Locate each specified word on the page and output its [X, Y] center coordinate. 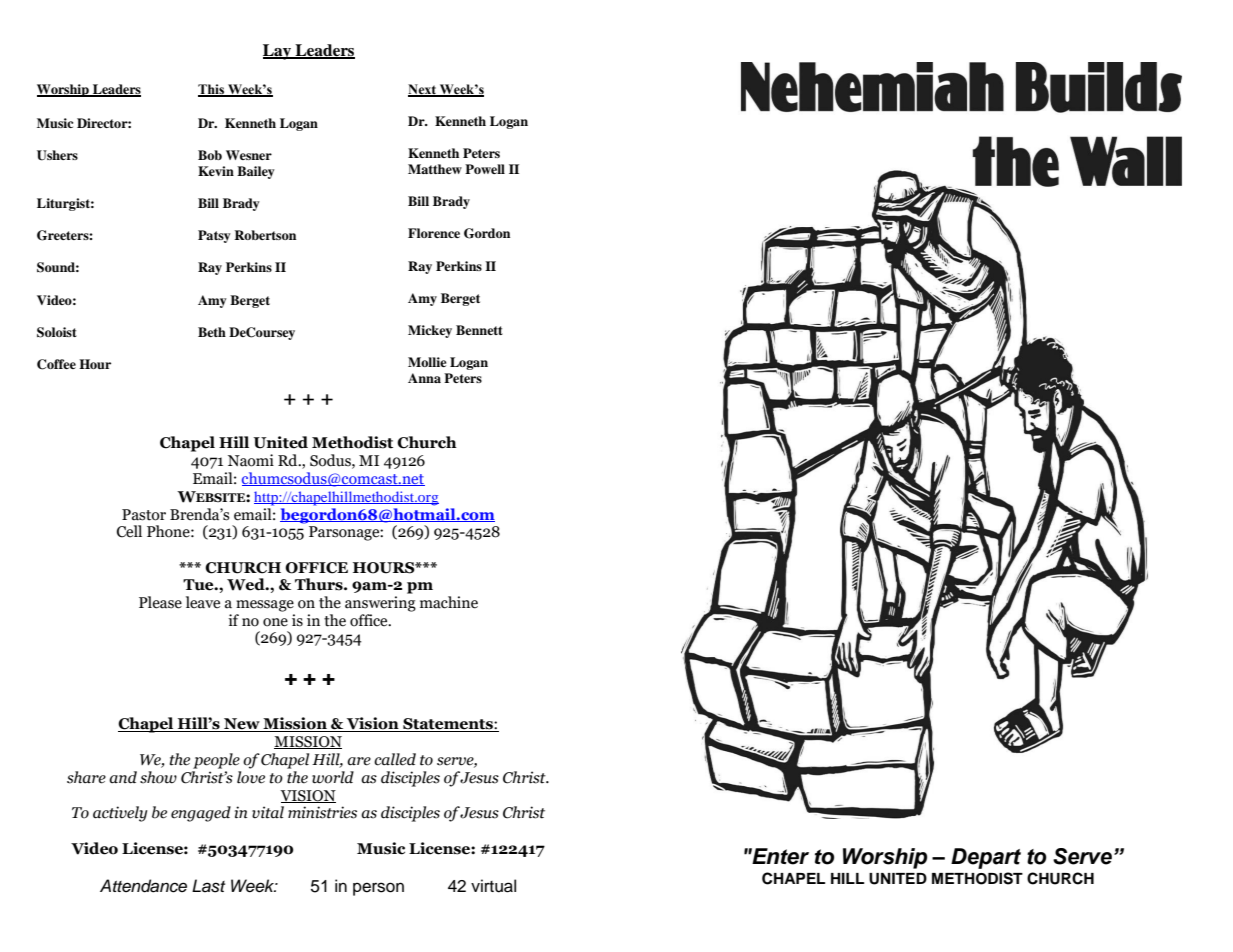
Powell [485, 169]
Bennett [479, 330]
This [212, 90]
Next [423, 90]
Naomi [251, 460]
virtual [493, 886]
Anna [424, 378]
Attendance [143, 886]
